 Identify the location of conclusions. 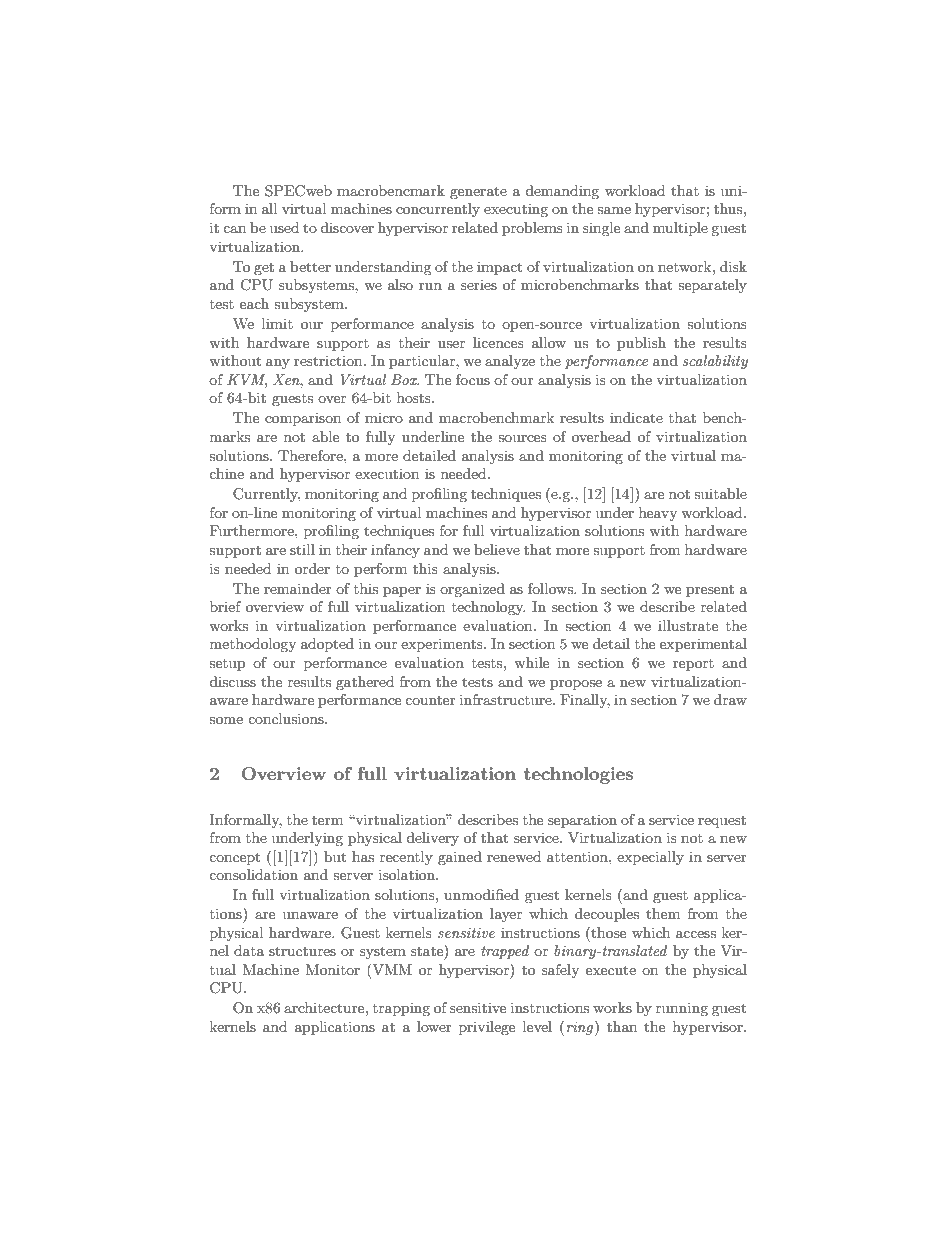
(287, 718).
